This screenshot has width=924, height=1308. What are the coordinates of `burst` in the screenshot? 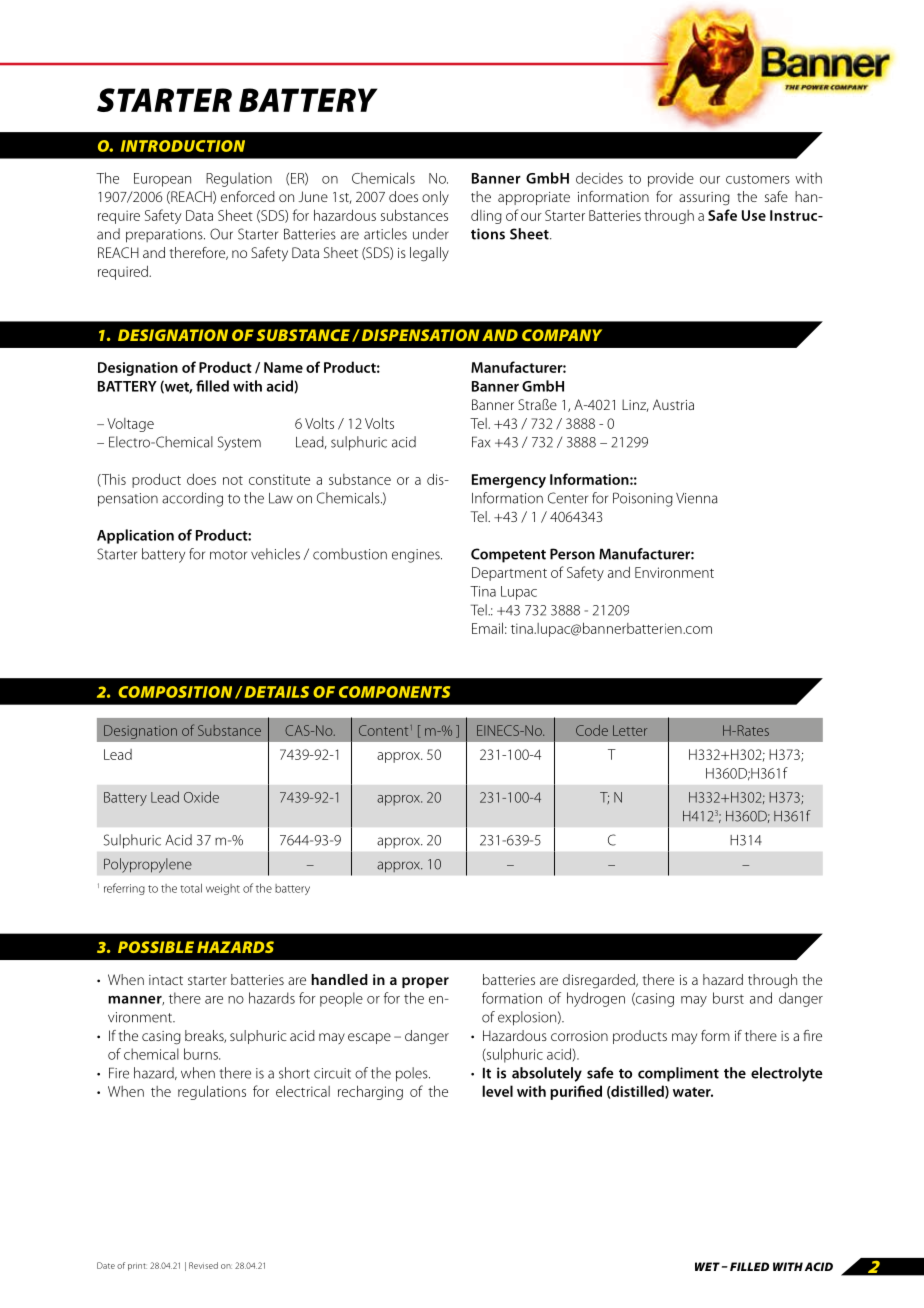 It's located at (728, 998).
